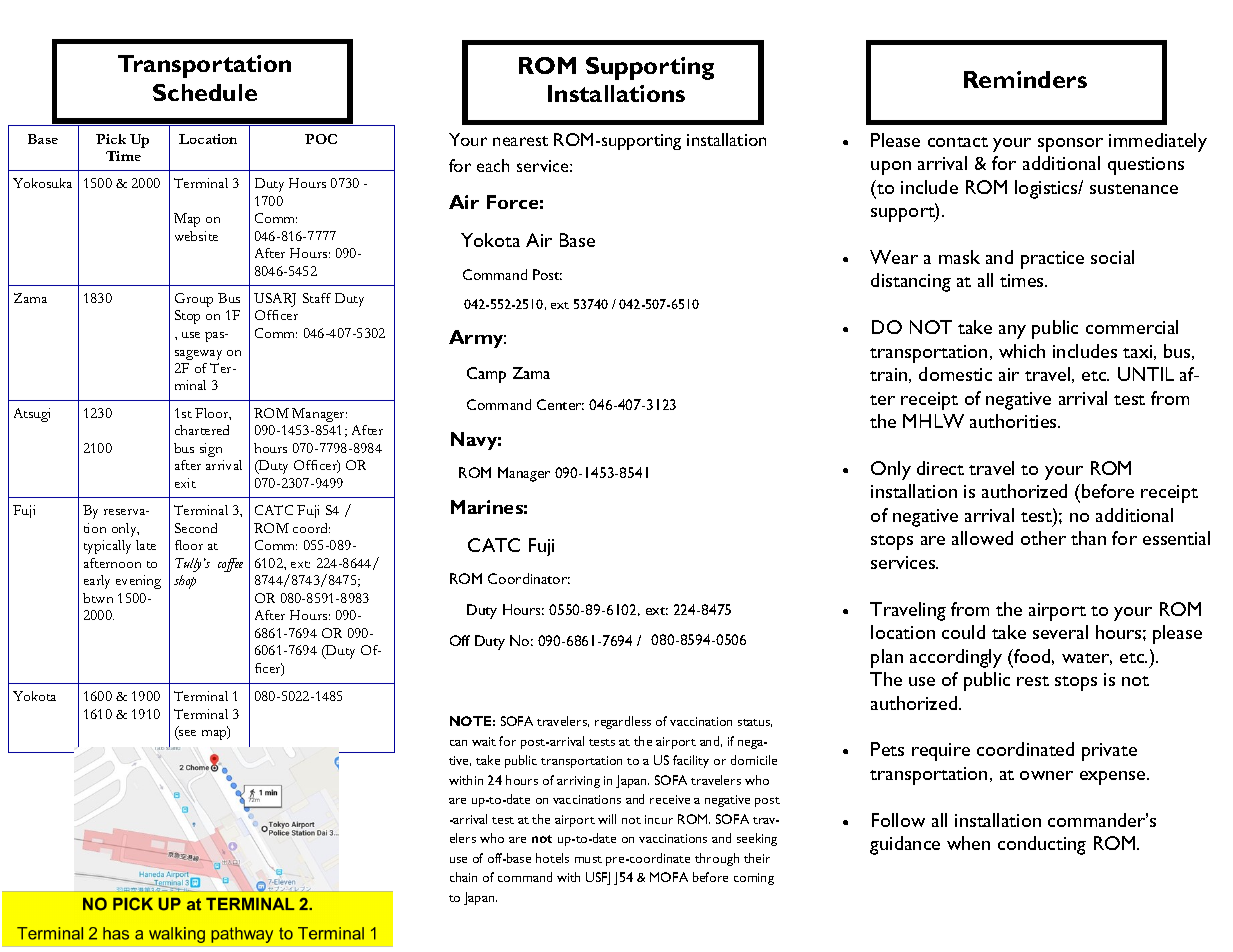 This document has width=1233, height=952. Describe the element at coordinates (560, 404) in the document. I see `Center` at that location.
